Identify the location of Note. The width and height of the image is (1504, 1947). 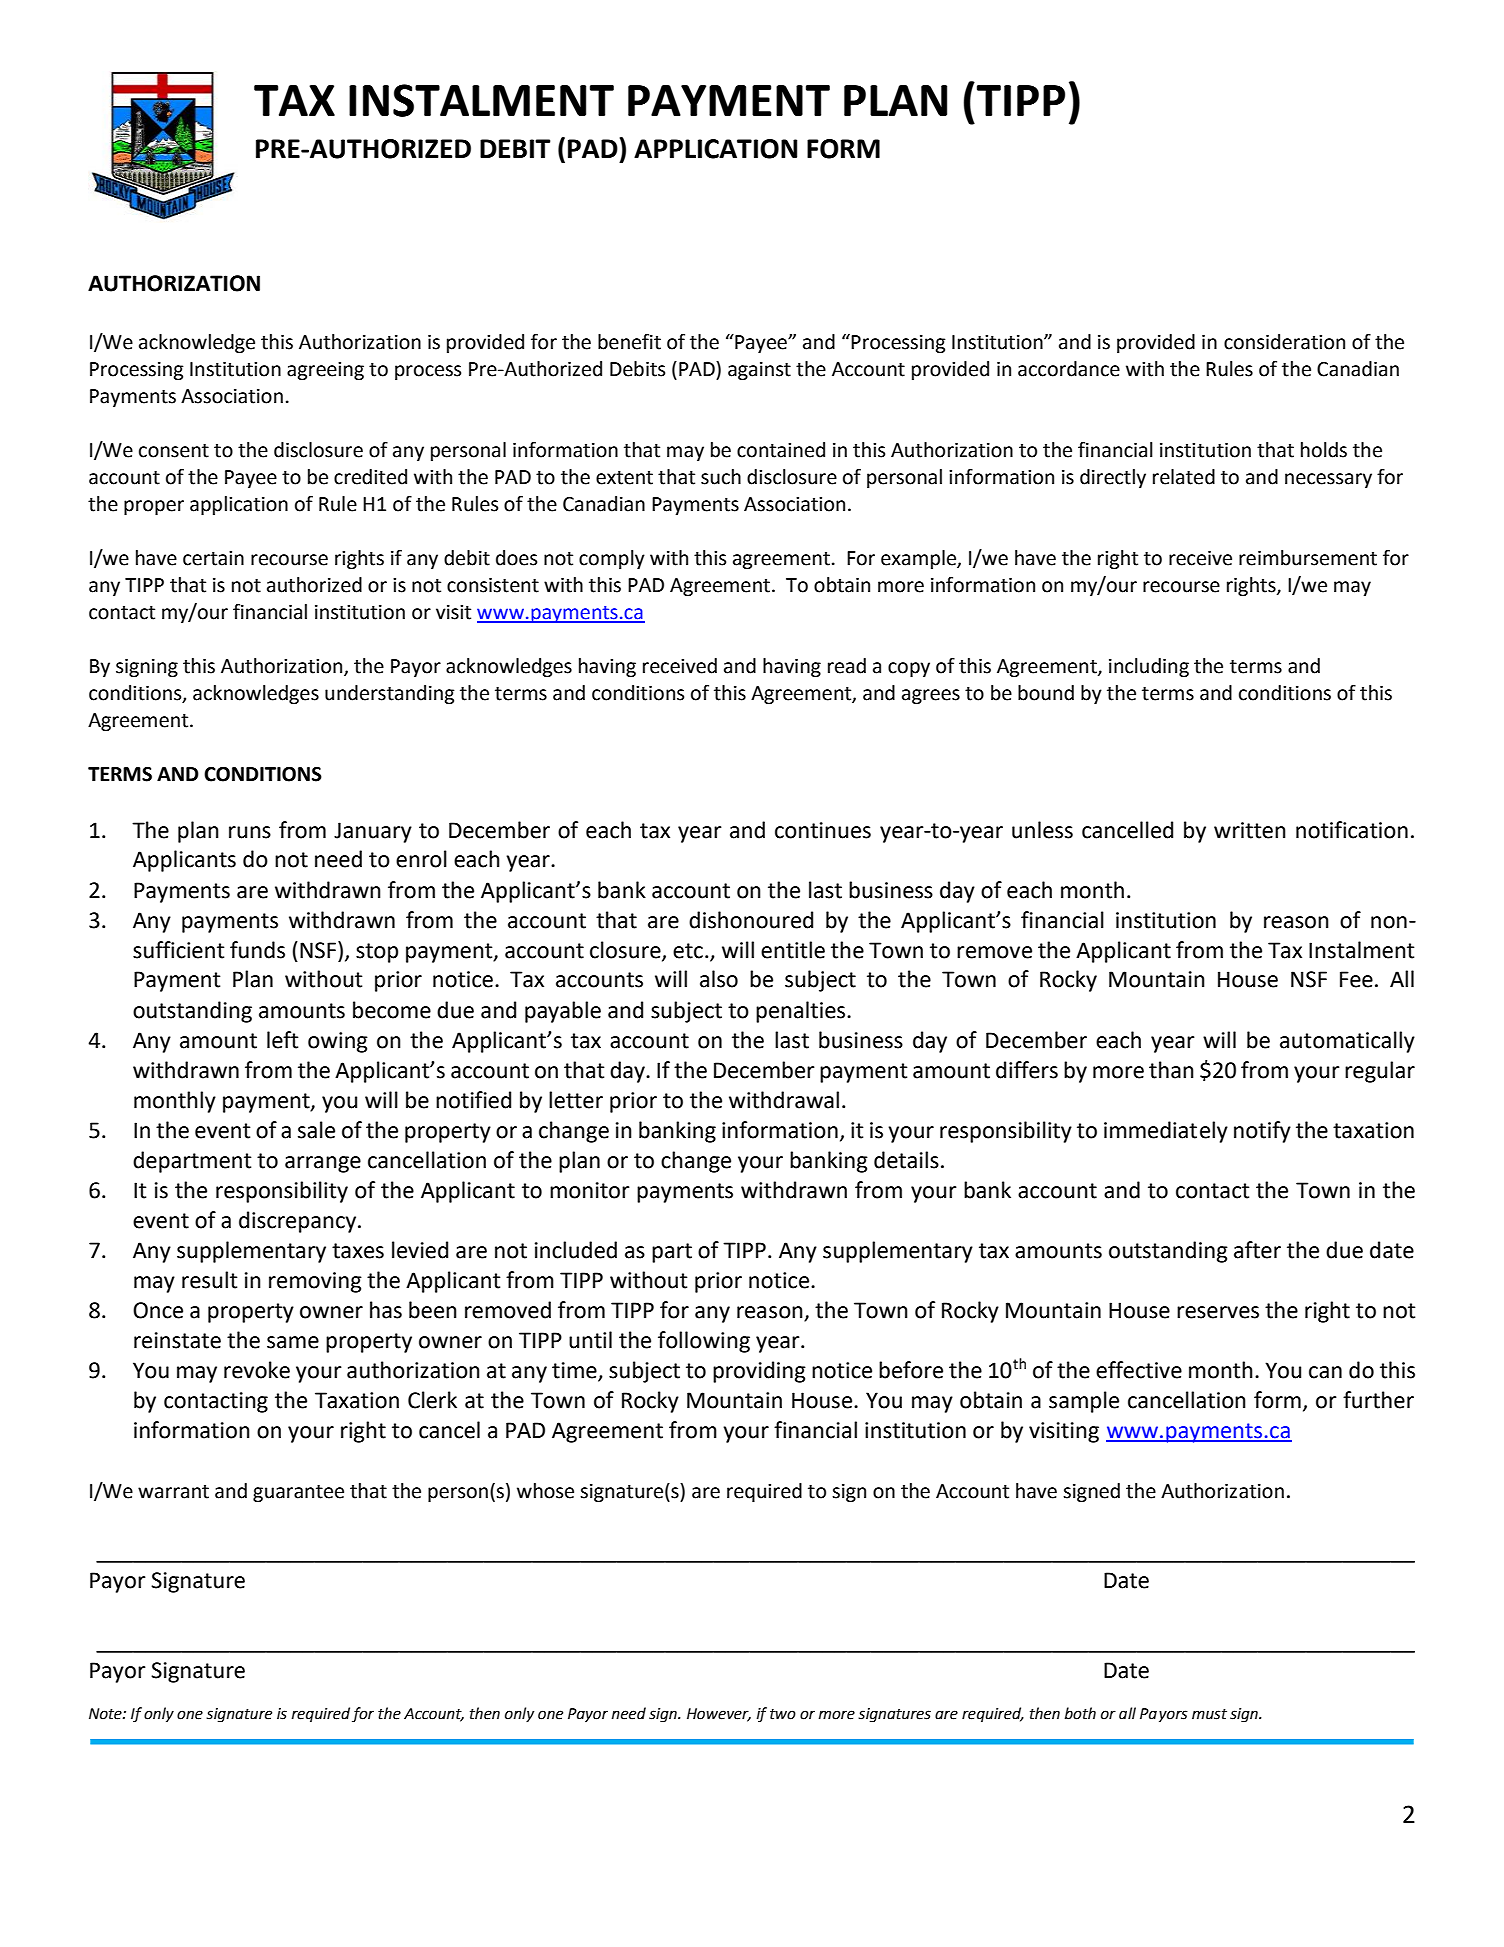
(106, 1714).
